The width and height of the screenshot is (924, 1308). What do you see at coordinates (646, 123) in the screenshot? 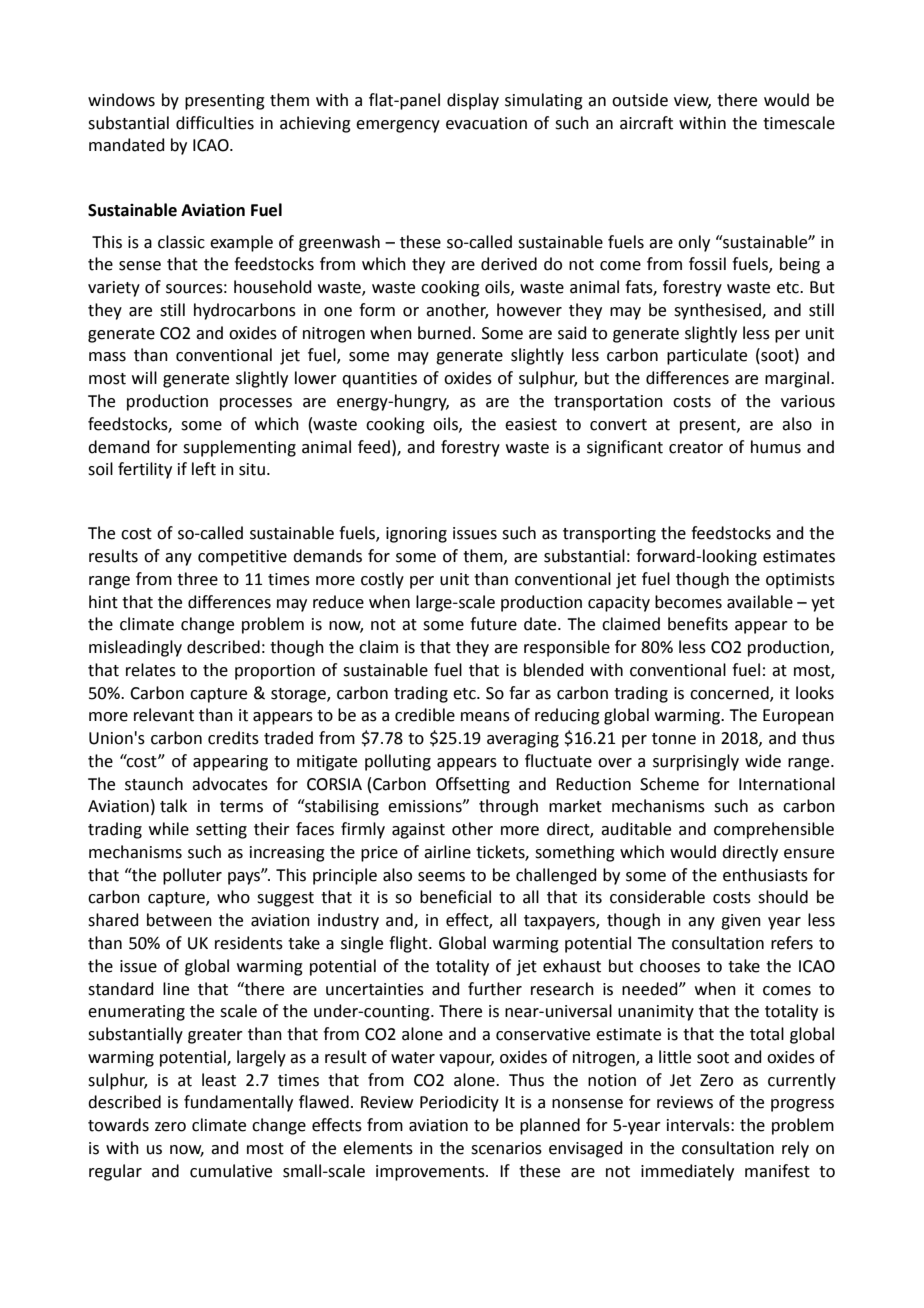
I see `aircraft` at bounding box center [646, 123].
